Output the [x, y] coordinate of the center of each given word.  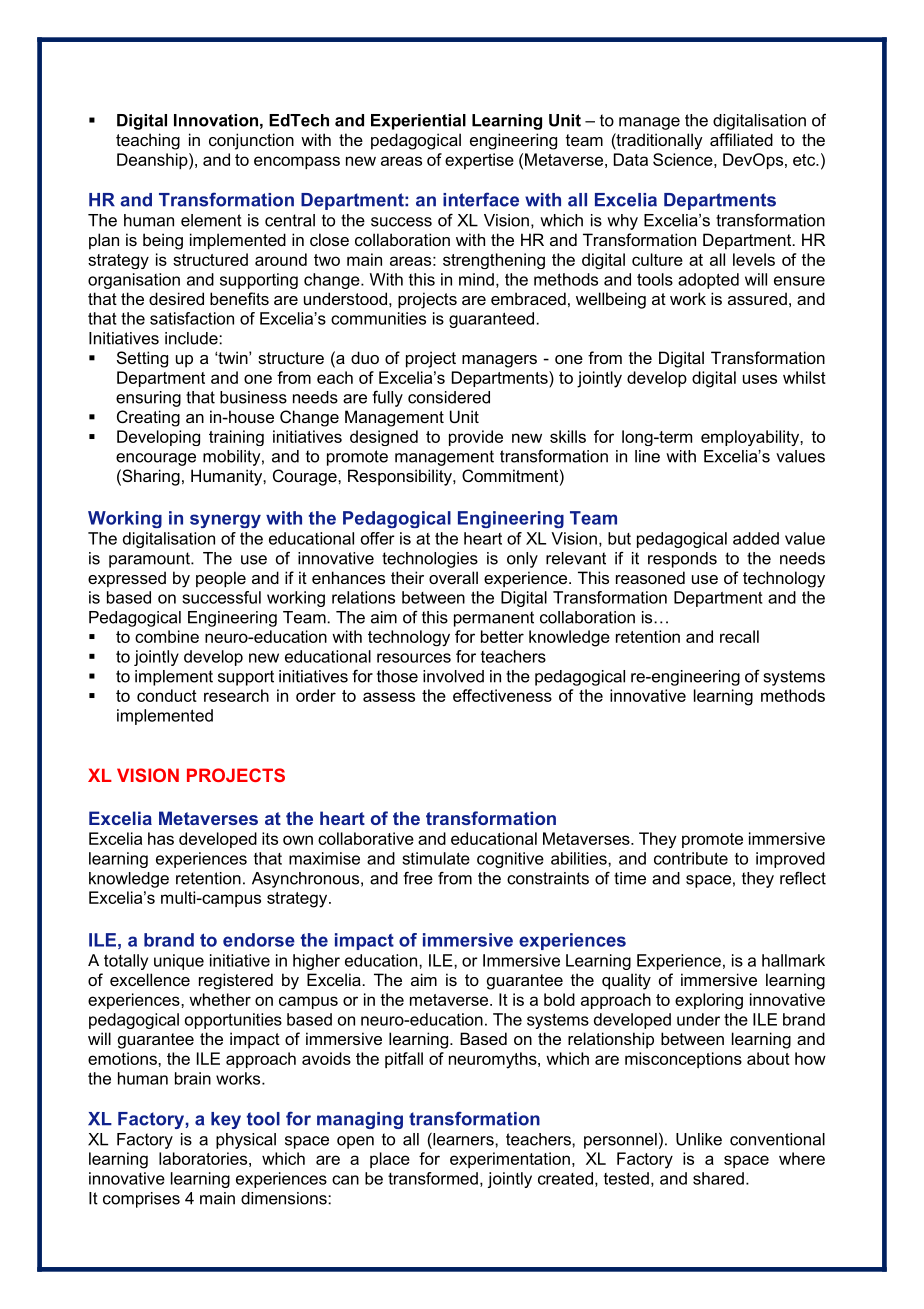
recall [739, 636]
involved [453, 676]
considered [449, 397]
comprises [141, 1200]
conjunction [251, 141]
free [418, 878]
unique [179, 962]
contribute [691, 858]
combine [167, 636]
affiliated [741, 139]
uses [760, 379]
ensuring [148, 399]
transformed [433, 1178]
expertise [479, 161]
